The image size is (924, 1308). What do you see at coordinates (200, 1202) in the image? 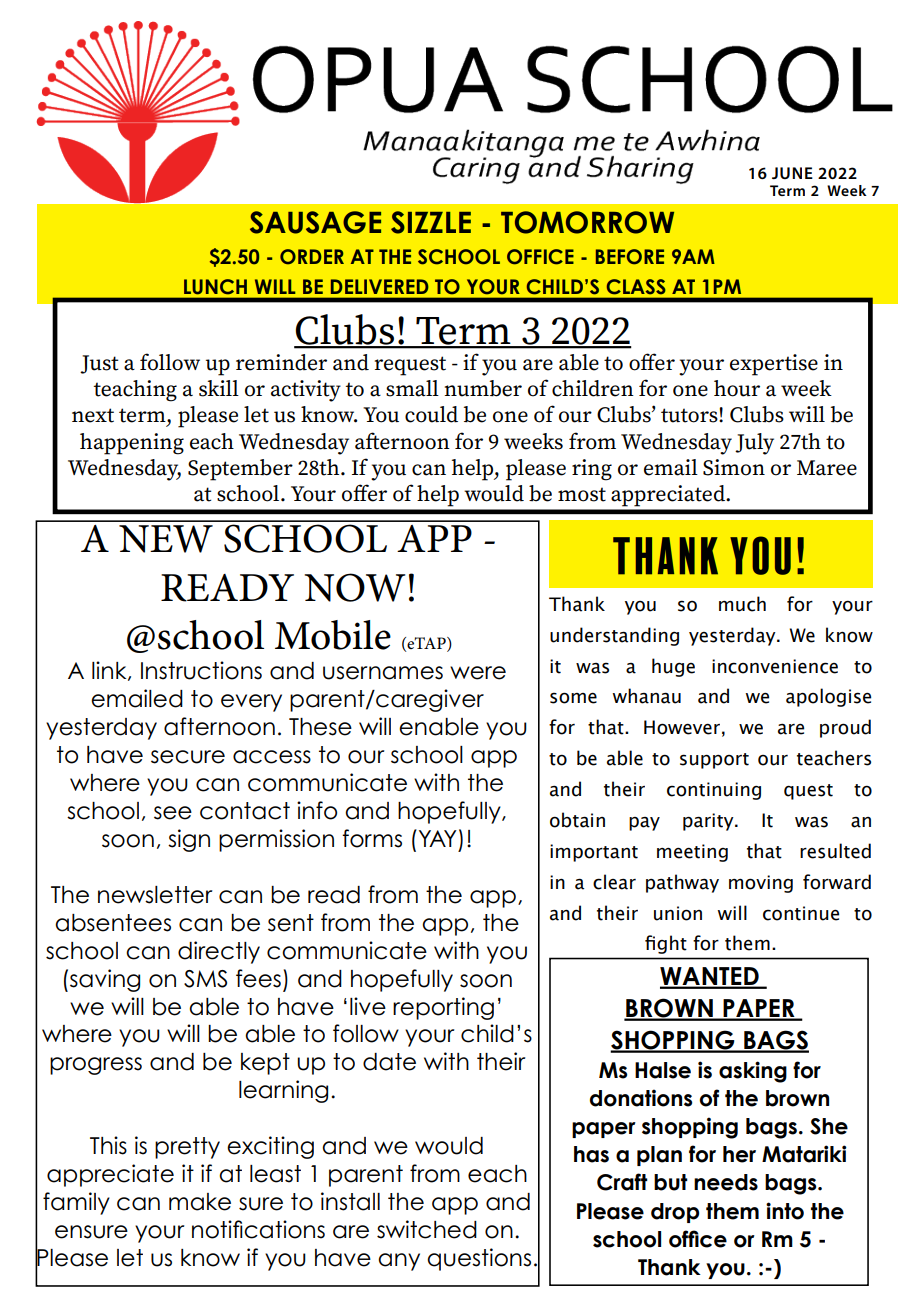
I see `make` at bounding box center [200, 1202].
